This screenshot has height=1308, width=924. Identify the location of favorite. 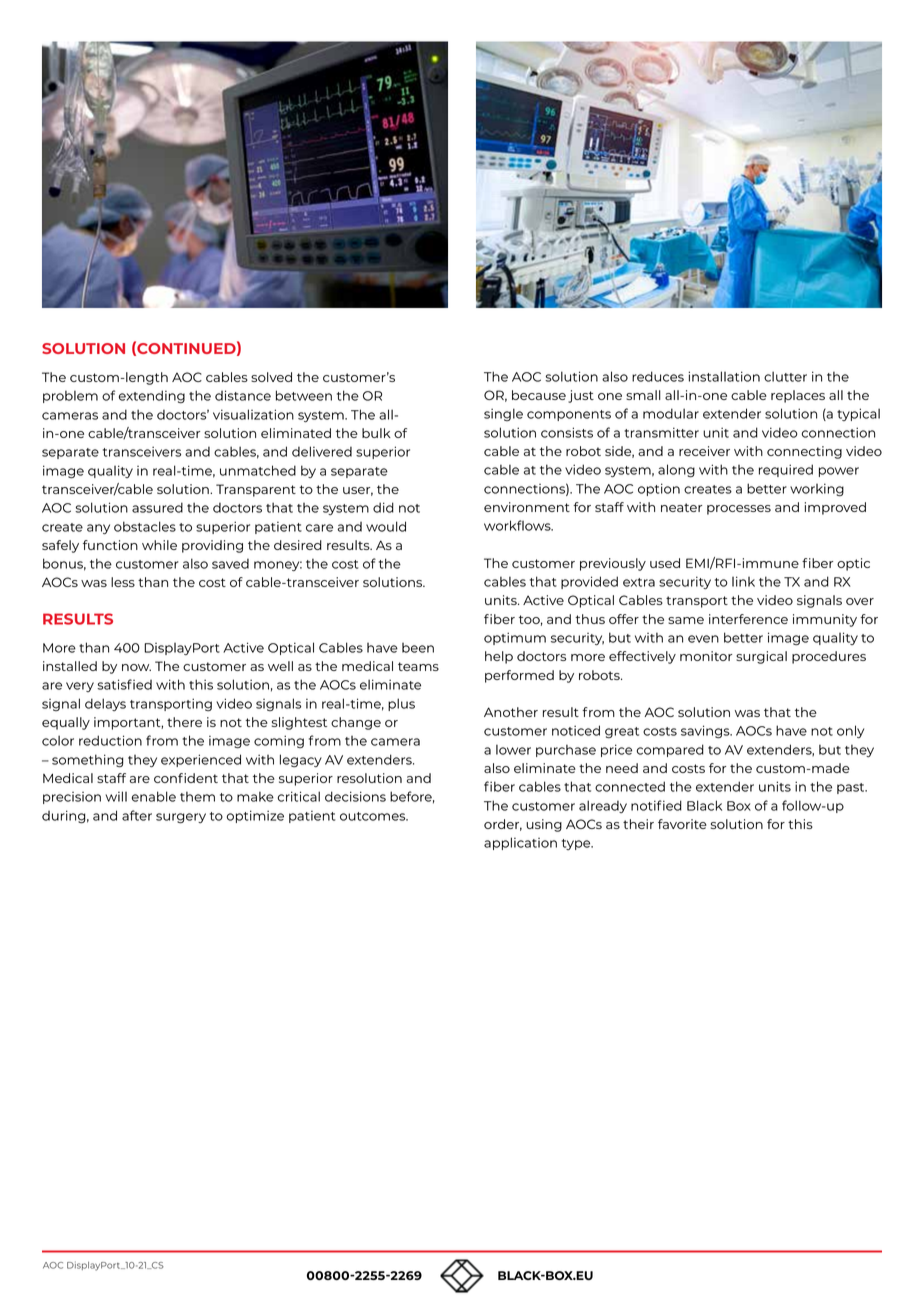
(682, 824).
